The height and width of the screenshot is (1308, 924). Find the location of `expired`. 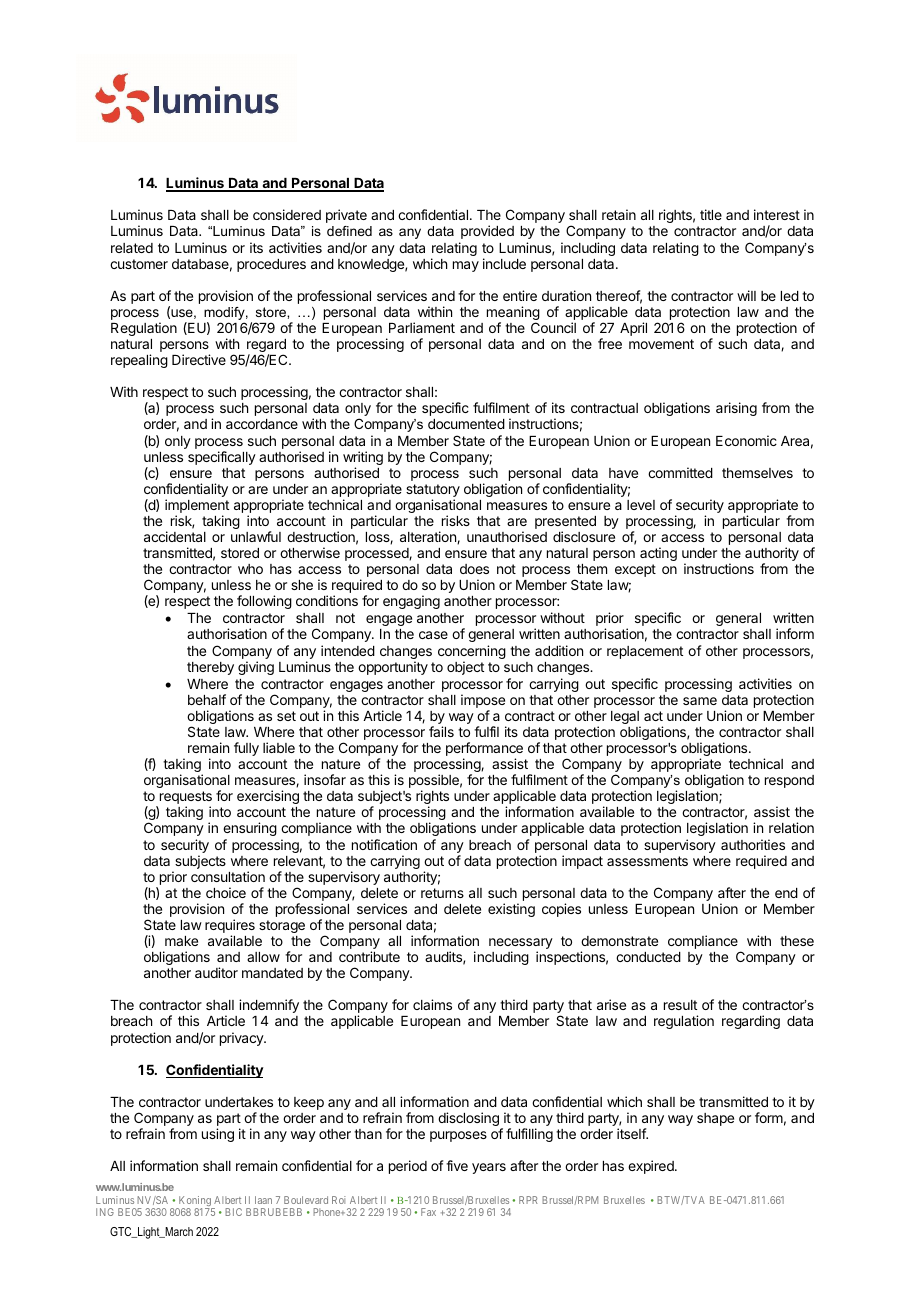

expired is located at coordinates (652, 1167).
